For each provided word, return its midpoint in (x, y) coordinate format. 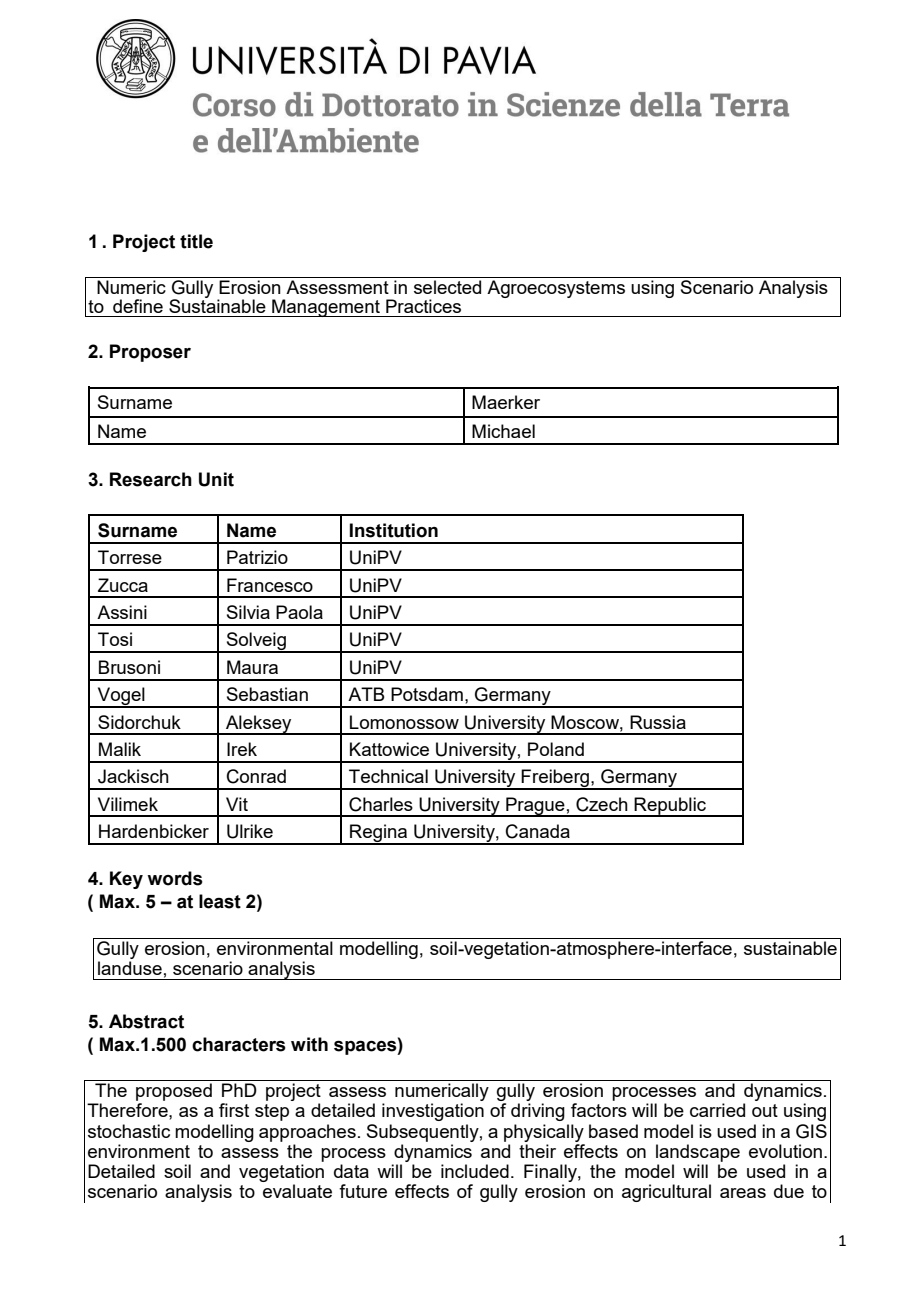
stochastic (129, 1131)
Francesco (270, 585)
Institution (394, 530)
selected (447, 287)
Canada (538, 831)
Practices (423, 306)
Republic (670, 807)
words (175, 878)
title (196, 241)
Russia (658, 722)
